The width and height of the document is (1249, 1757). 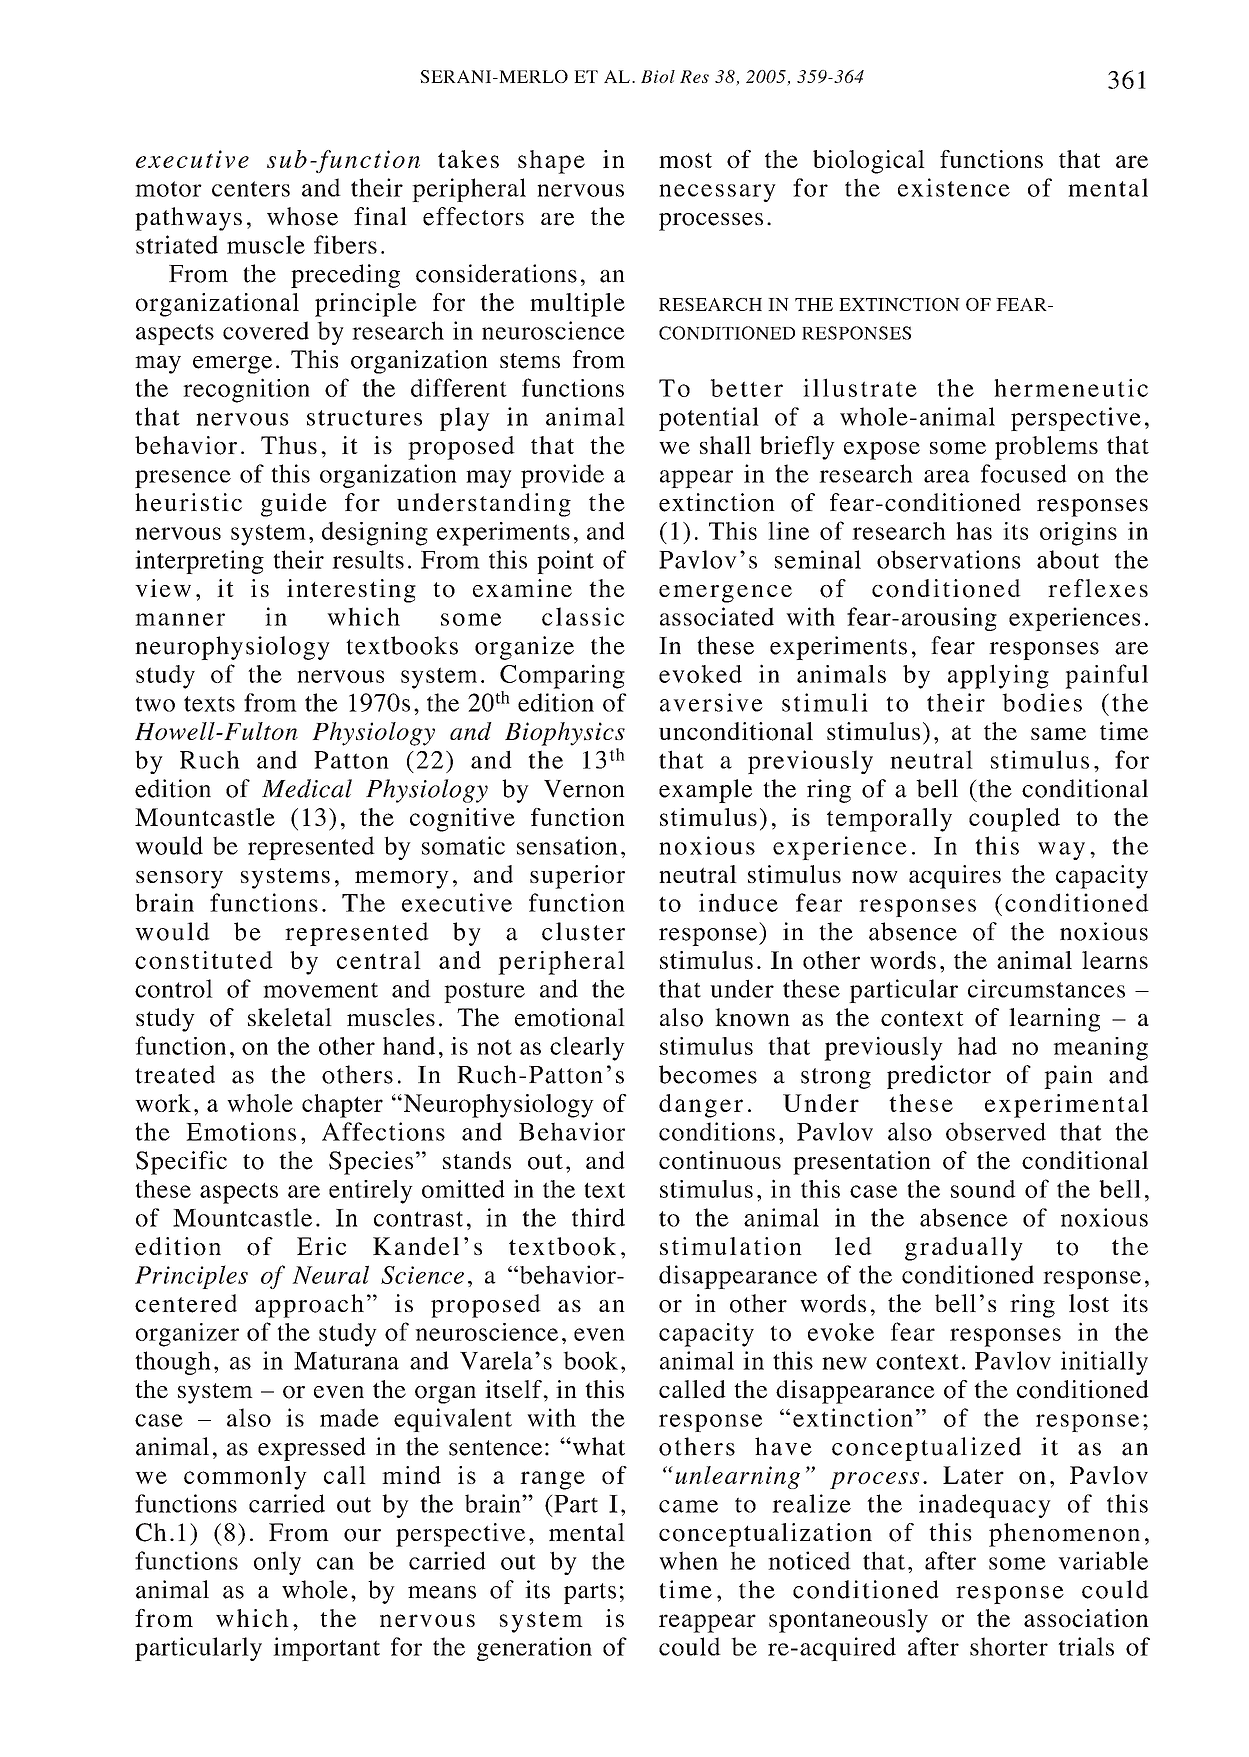 I want to click on important, so click(x=326, y=1649).
